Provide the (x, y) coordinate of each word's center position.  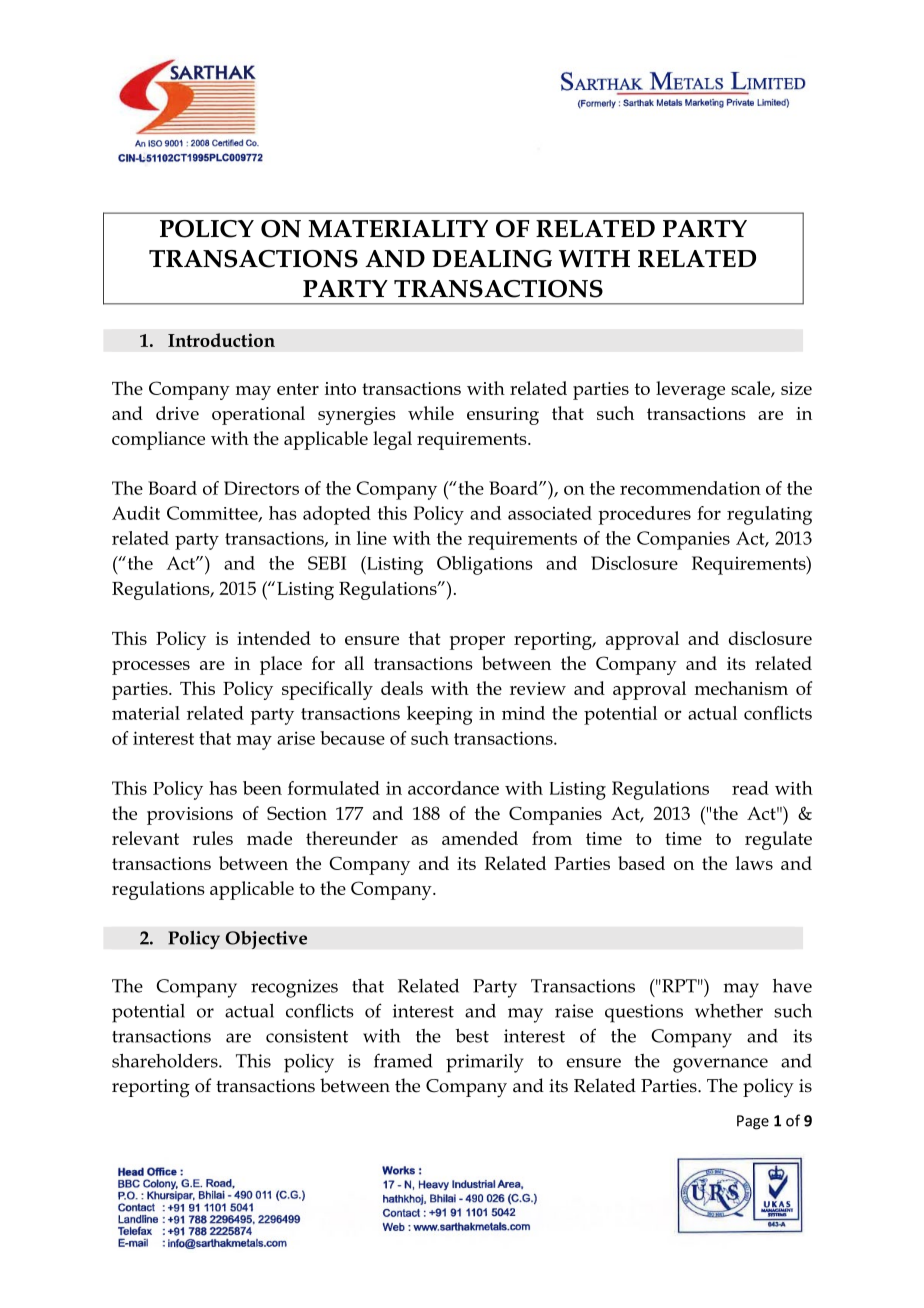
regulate (778, 840)
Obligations (485, 565)
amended (480, 838)
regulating (769, 515)
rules (213, 838)
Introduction (221, 340)
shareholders (166, 1061)
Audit (136, 513)
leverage (690, 390)
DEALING (492, 259)
